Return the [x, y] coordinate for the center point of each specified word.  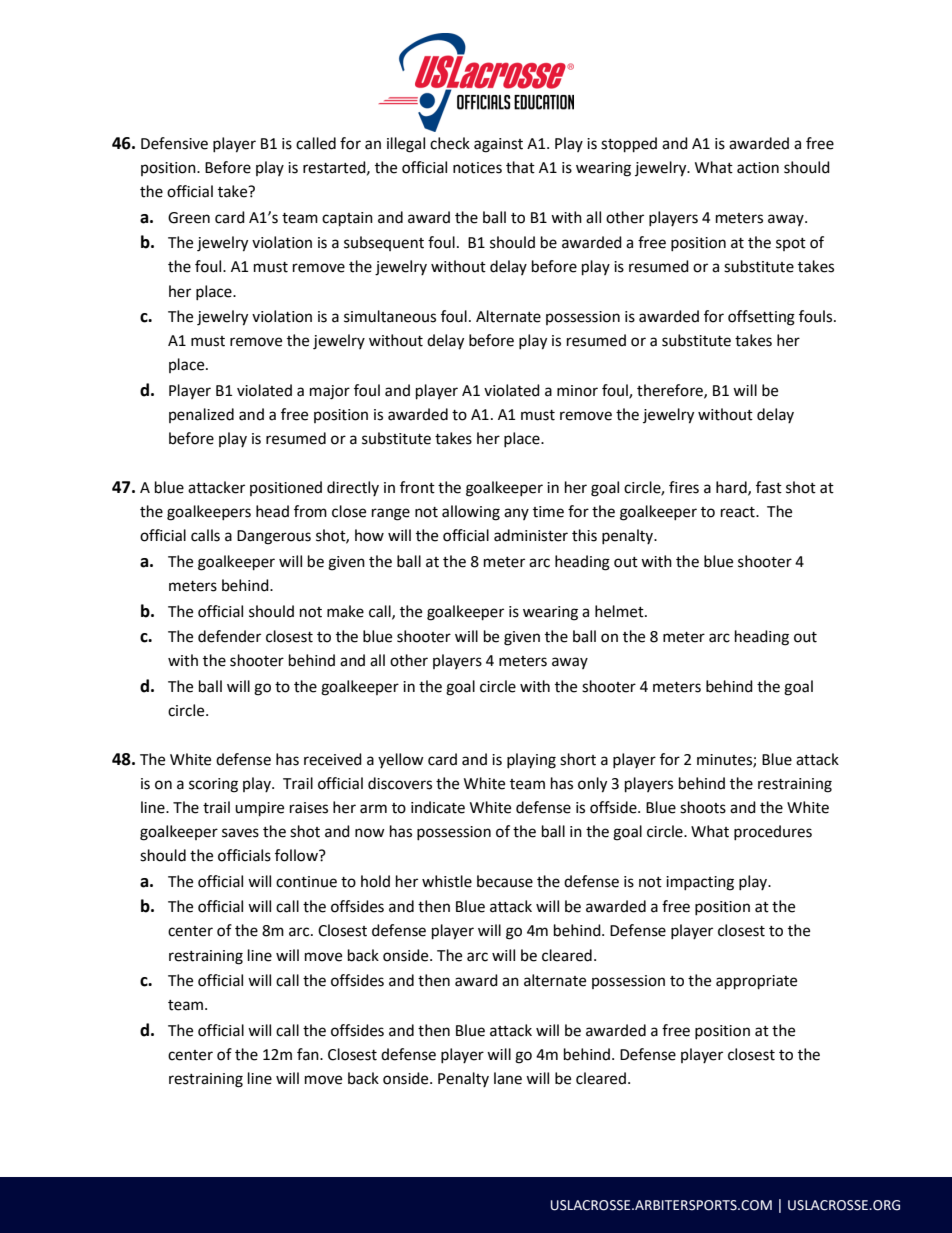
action [758, 168]
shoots [703, 807]
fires [684, 487]
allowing [471, 513]
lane [508, 1078]
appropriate [756, 982]
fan [309, 1054]
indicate [438, 807]
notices [477, 168]
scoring [213, 785]
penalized [201, 415]
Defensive [174, 143]
